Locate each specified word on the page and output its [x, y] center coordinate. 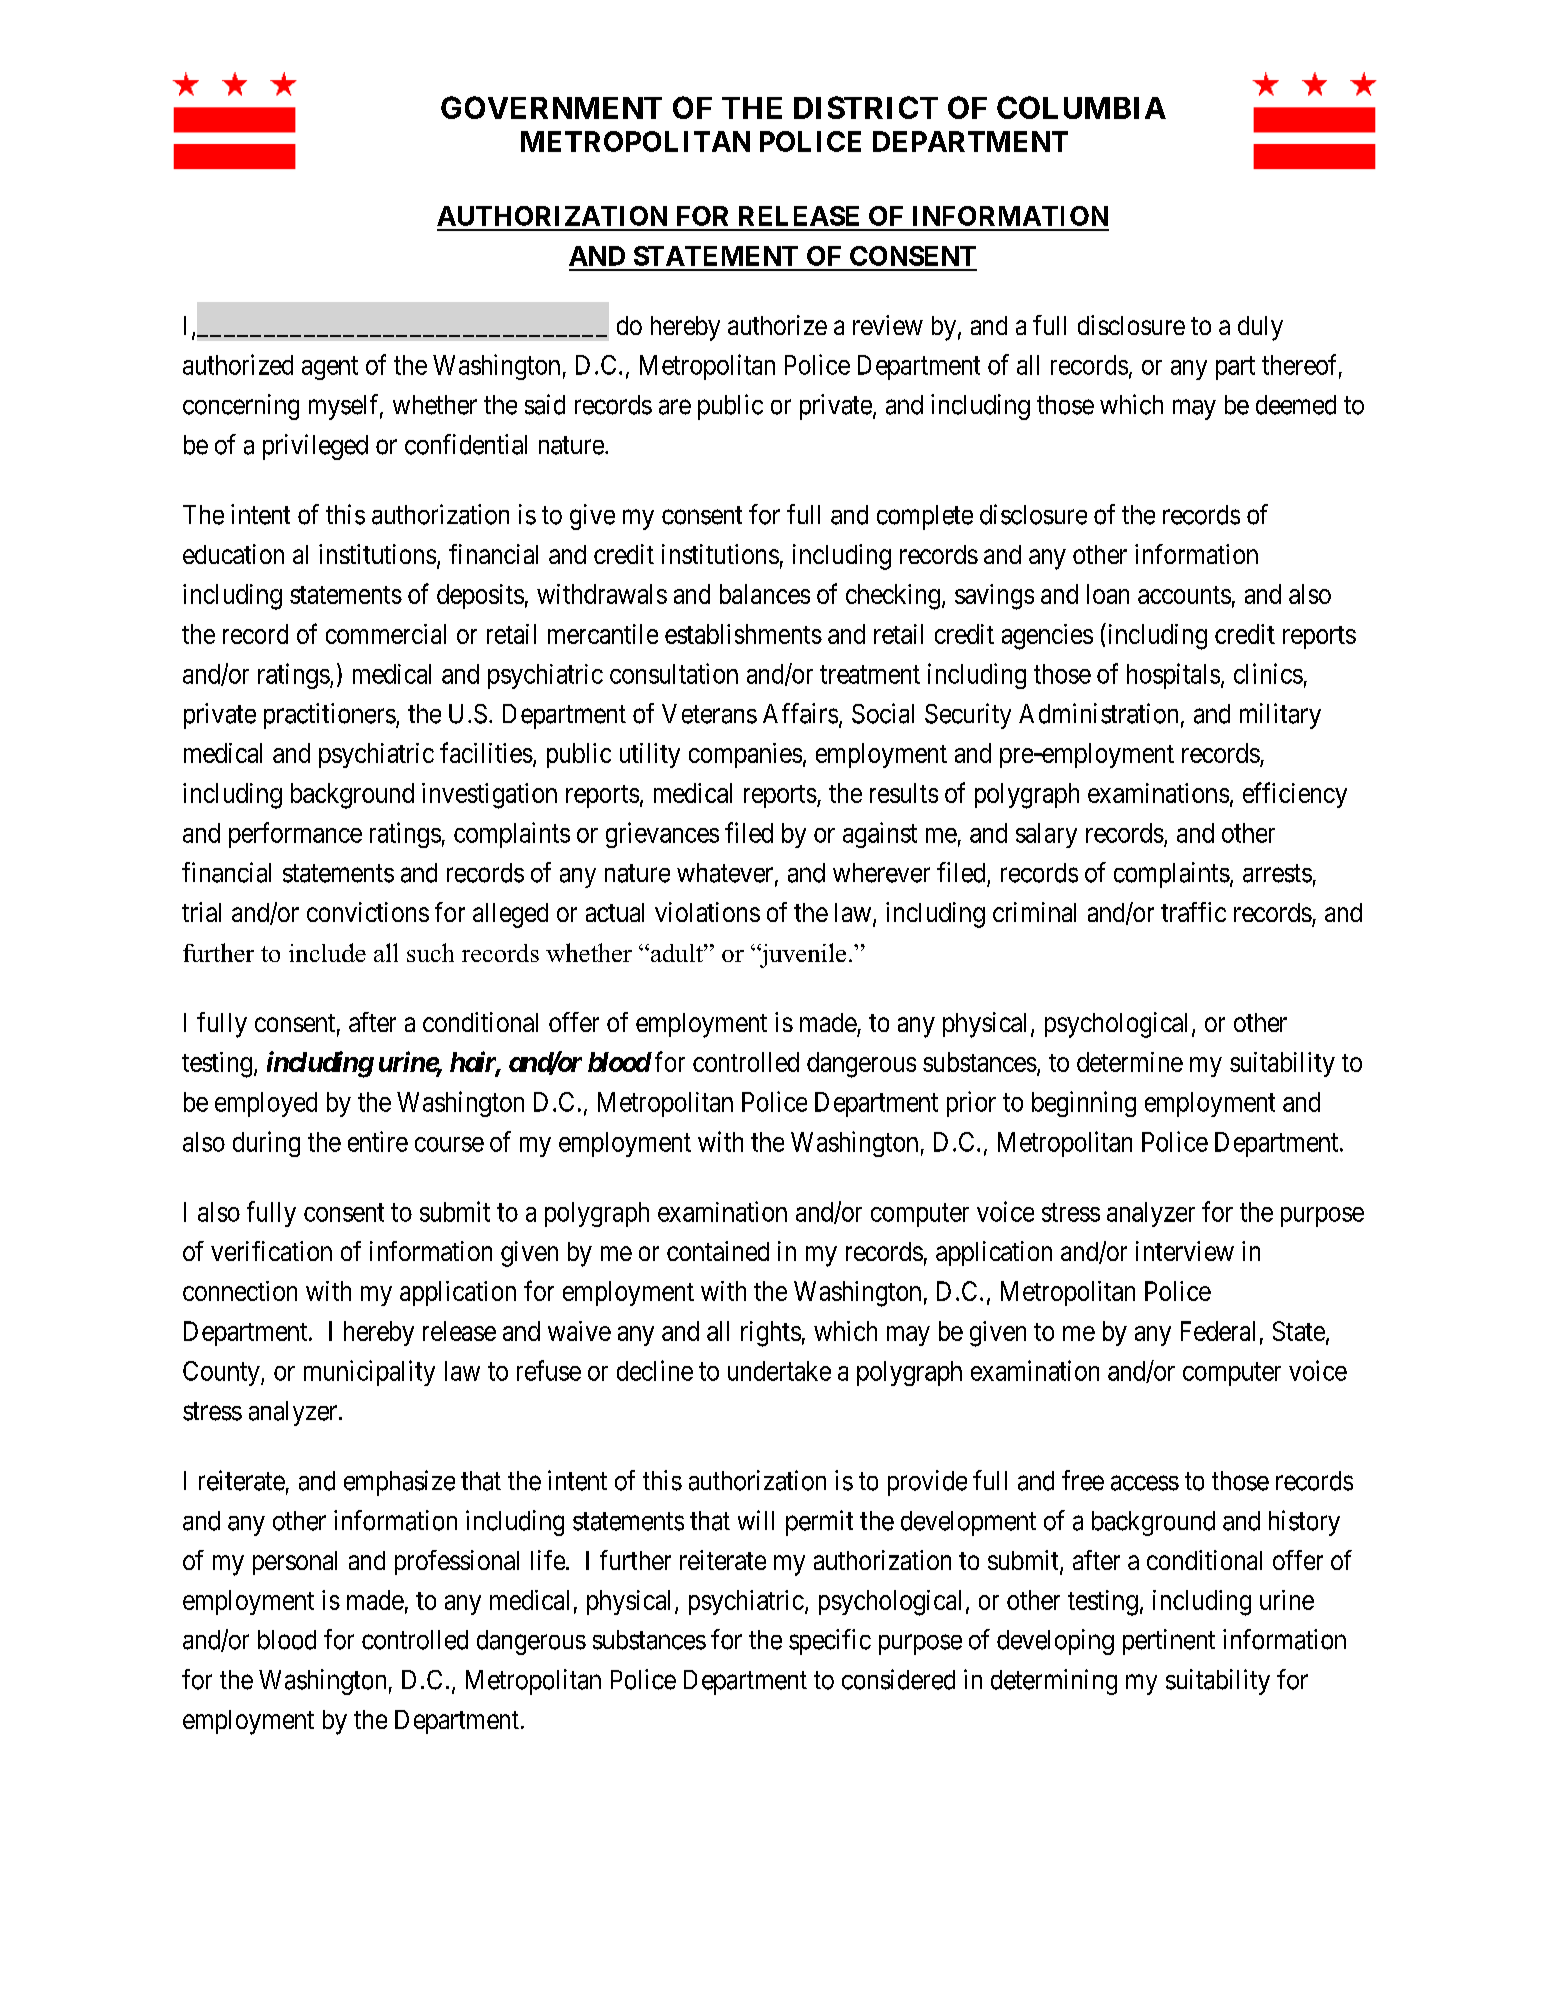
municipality [369, 1373]
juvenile [801, 955]
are [675, 407]
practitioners [330, 716]
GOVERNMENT [551, 107]
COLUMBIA [1081, 107]
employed [266, 1104]
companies [745, 755]
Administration [1098, 713]
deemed [1296, 405]
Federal [1218, 1331]
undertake [779, 1371]
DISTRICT [866, 107]
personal [295, 1563]
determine [1130, 1062]
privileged [315, 447]
